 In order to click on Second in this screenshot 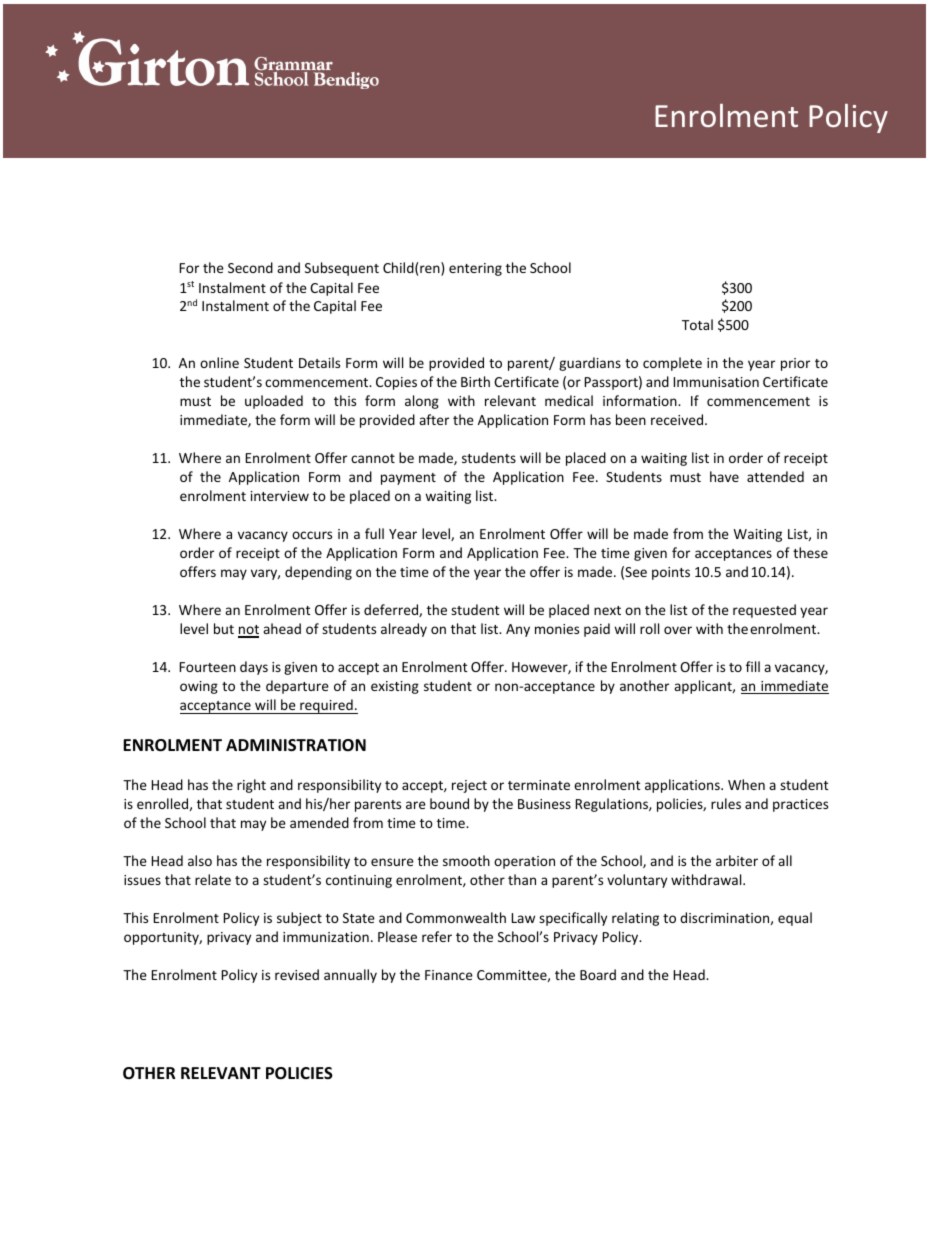, I will do `click(250, 267)`.
